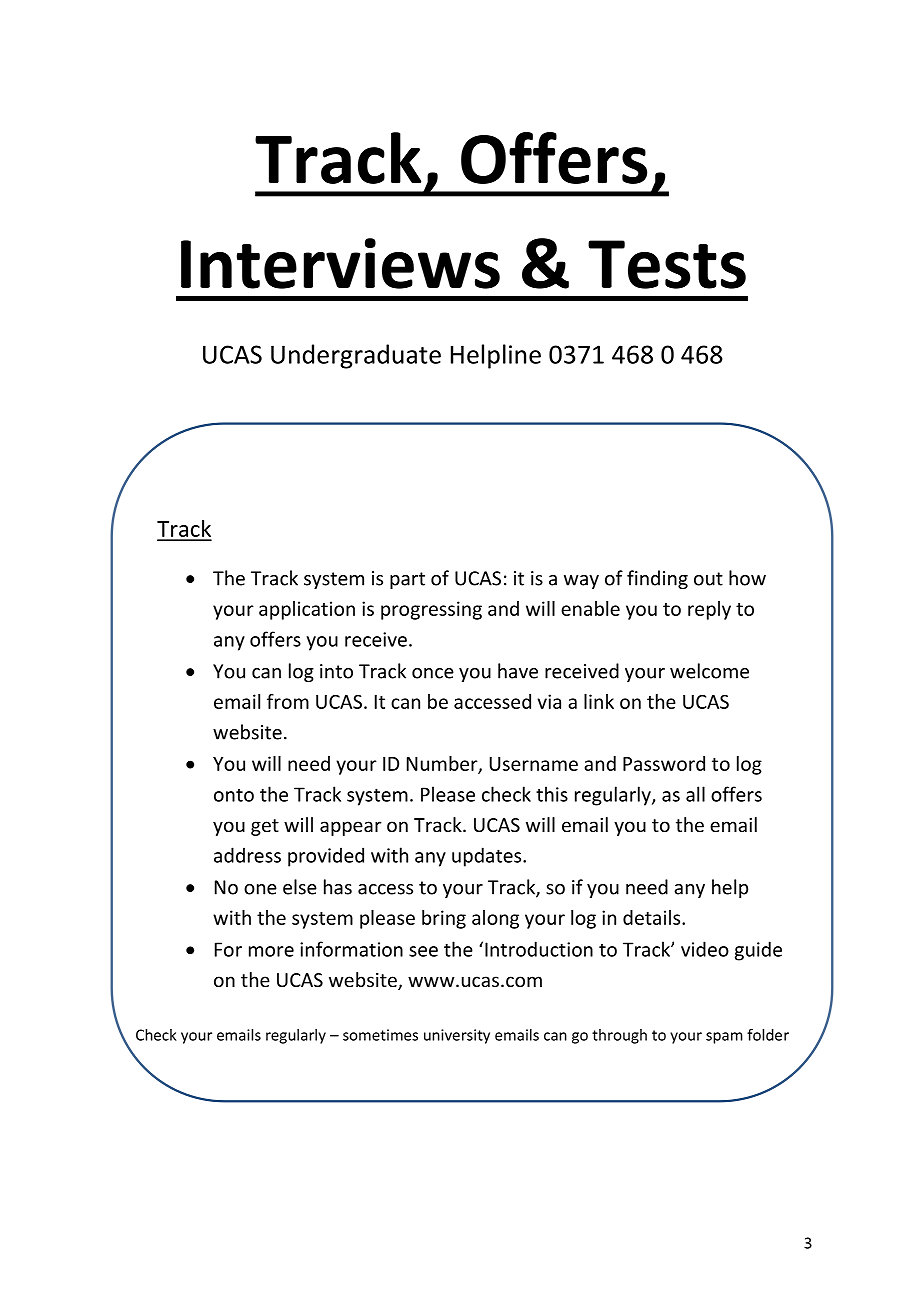 This image has width=924, height=1308. I want to click on sometimes, so click(380, 1035).
